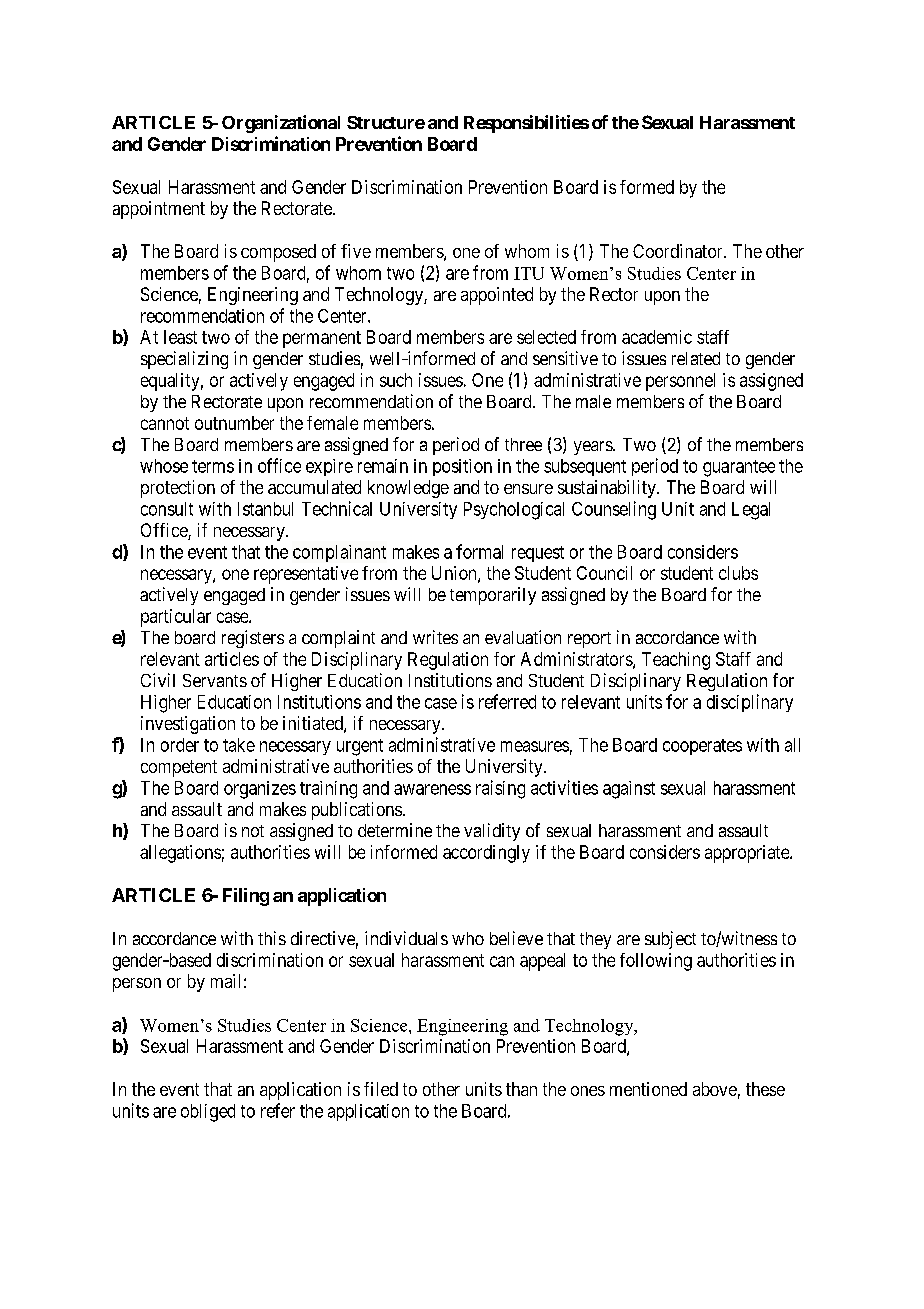  I want to click on this, so click(272, 938).
